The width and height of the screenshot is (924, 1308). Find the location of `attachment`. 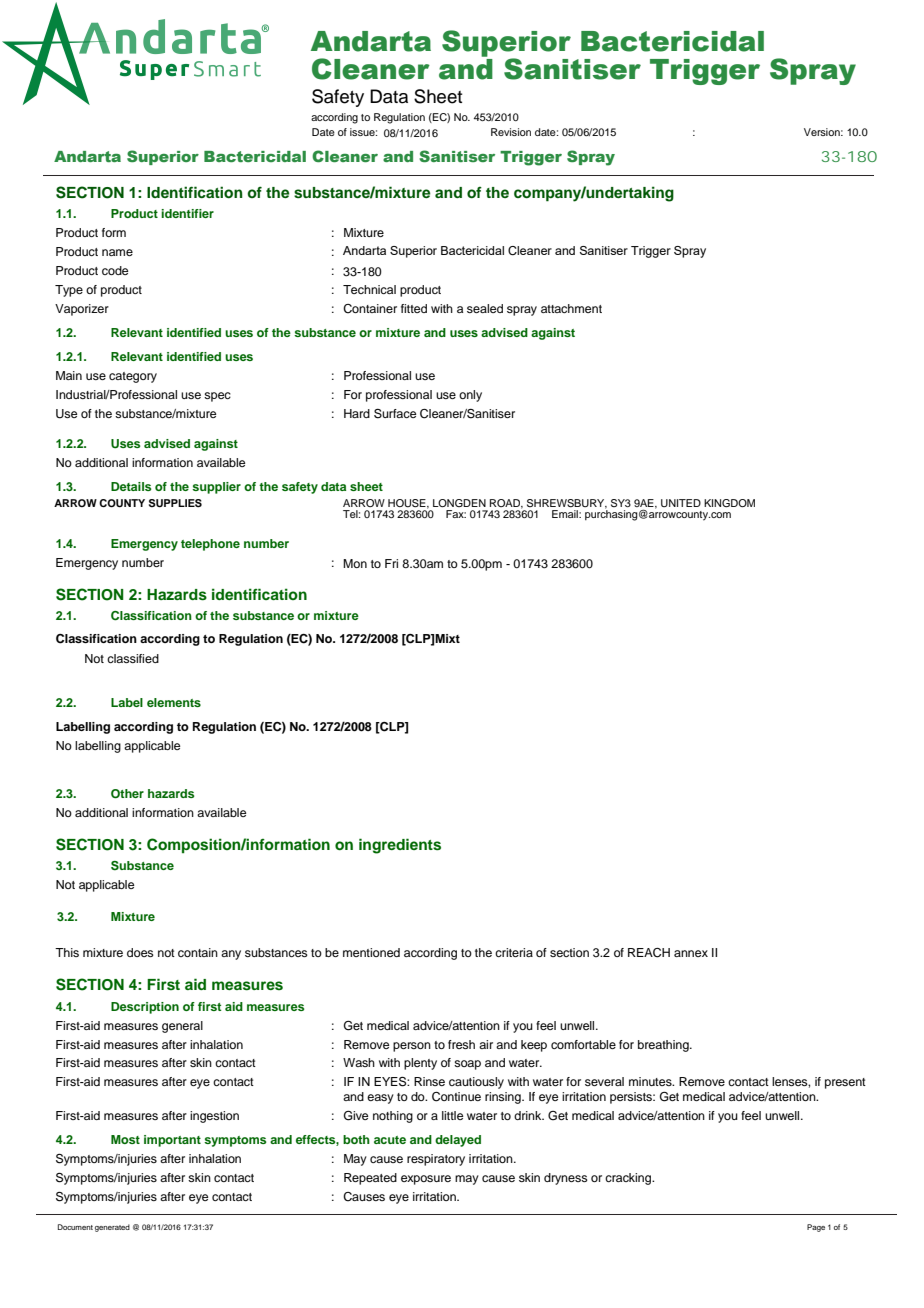

attachment is located at coordinates (571, 308).
